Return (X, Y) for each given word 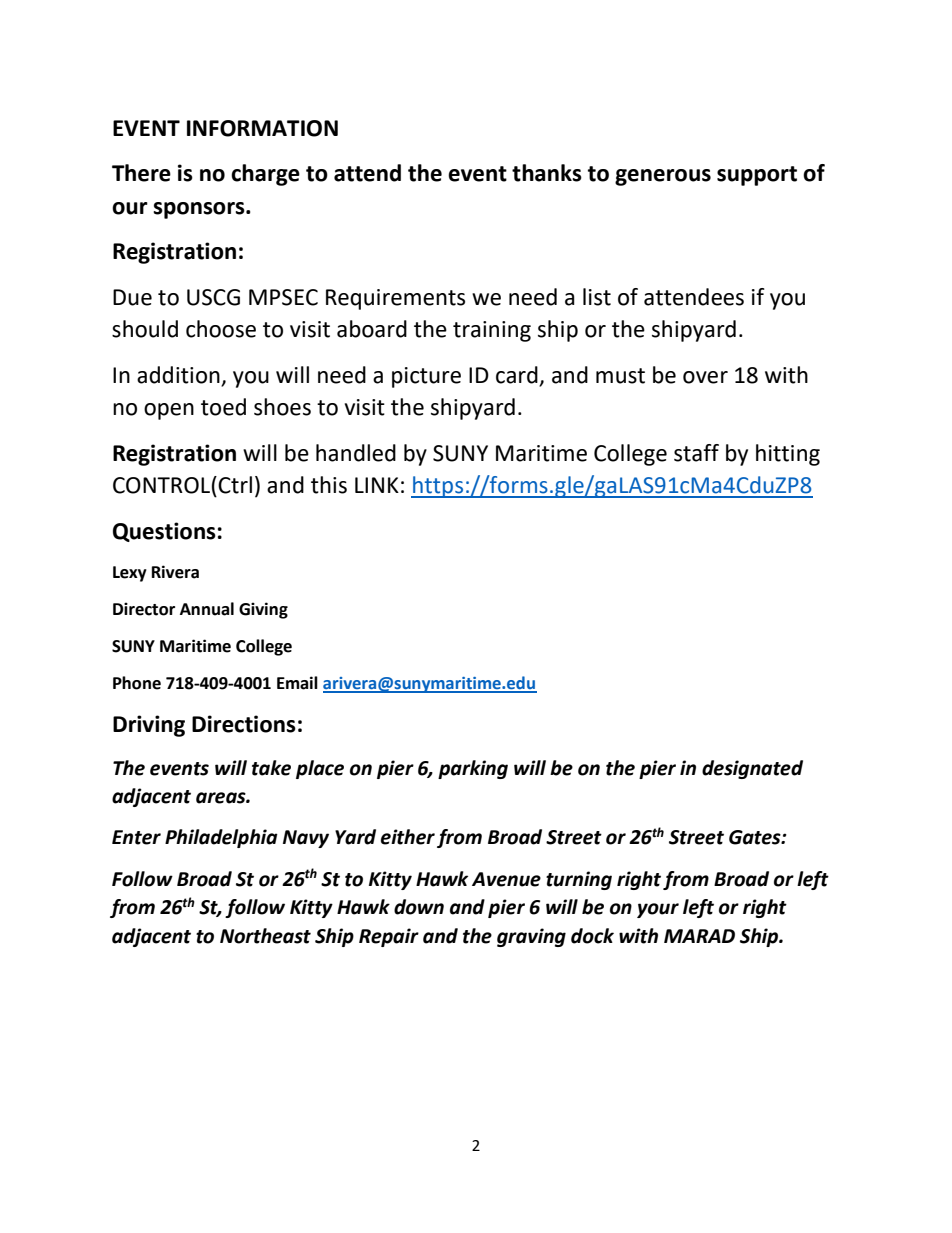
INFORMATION (262, 128)
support (757, 176)
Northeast (265, 936)
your (658, 910)
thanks (547, 173)
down (419, 907)
